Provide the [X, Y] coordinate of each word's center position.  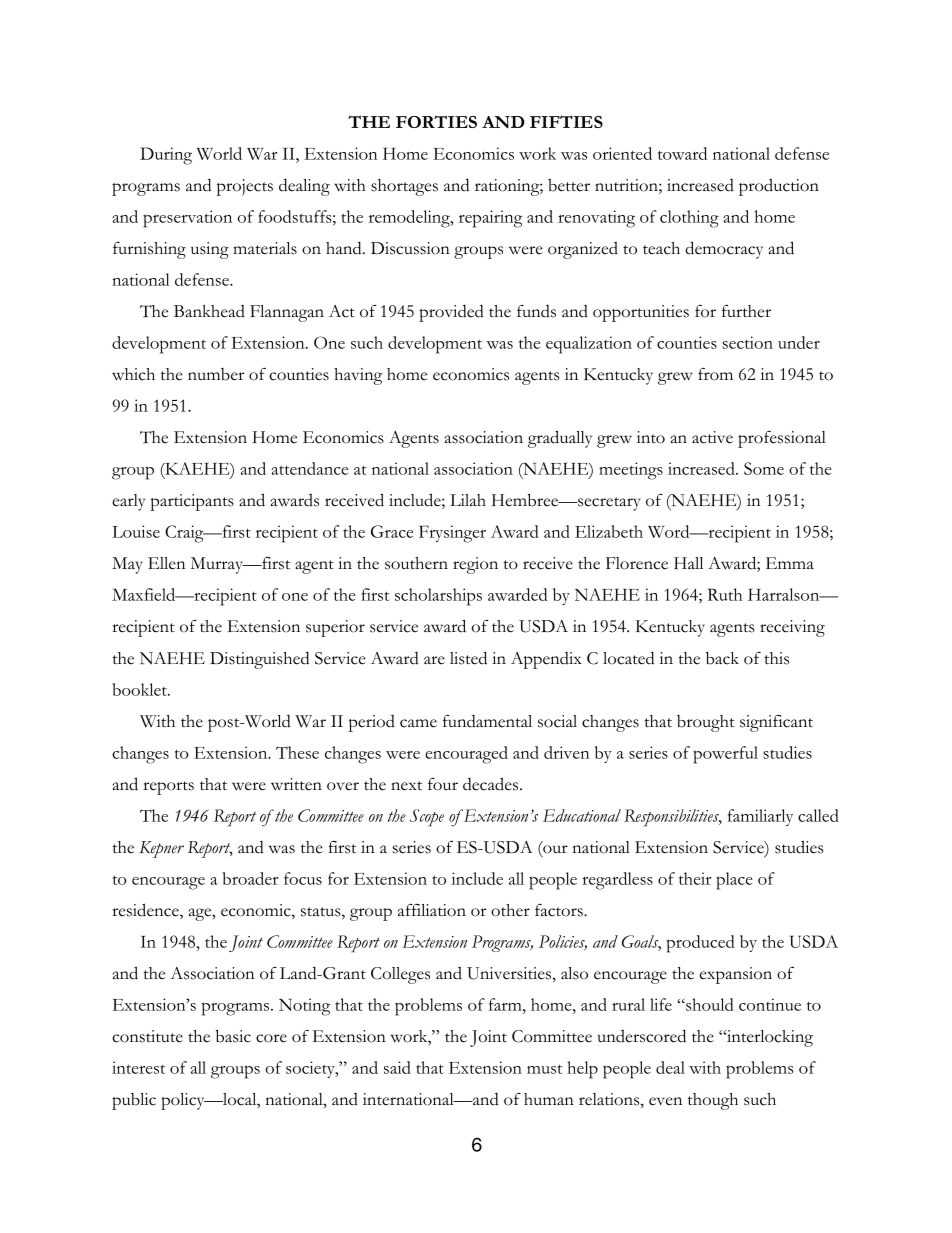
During [166, 156]
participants [192, 502]
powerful [725, 755]
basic [233, 1036]
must [544, 1069]
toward [682, 153]
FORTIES [436, 121]
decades [492, 784]
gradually [560, 439]
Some [764, 468]
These [297, 752]
